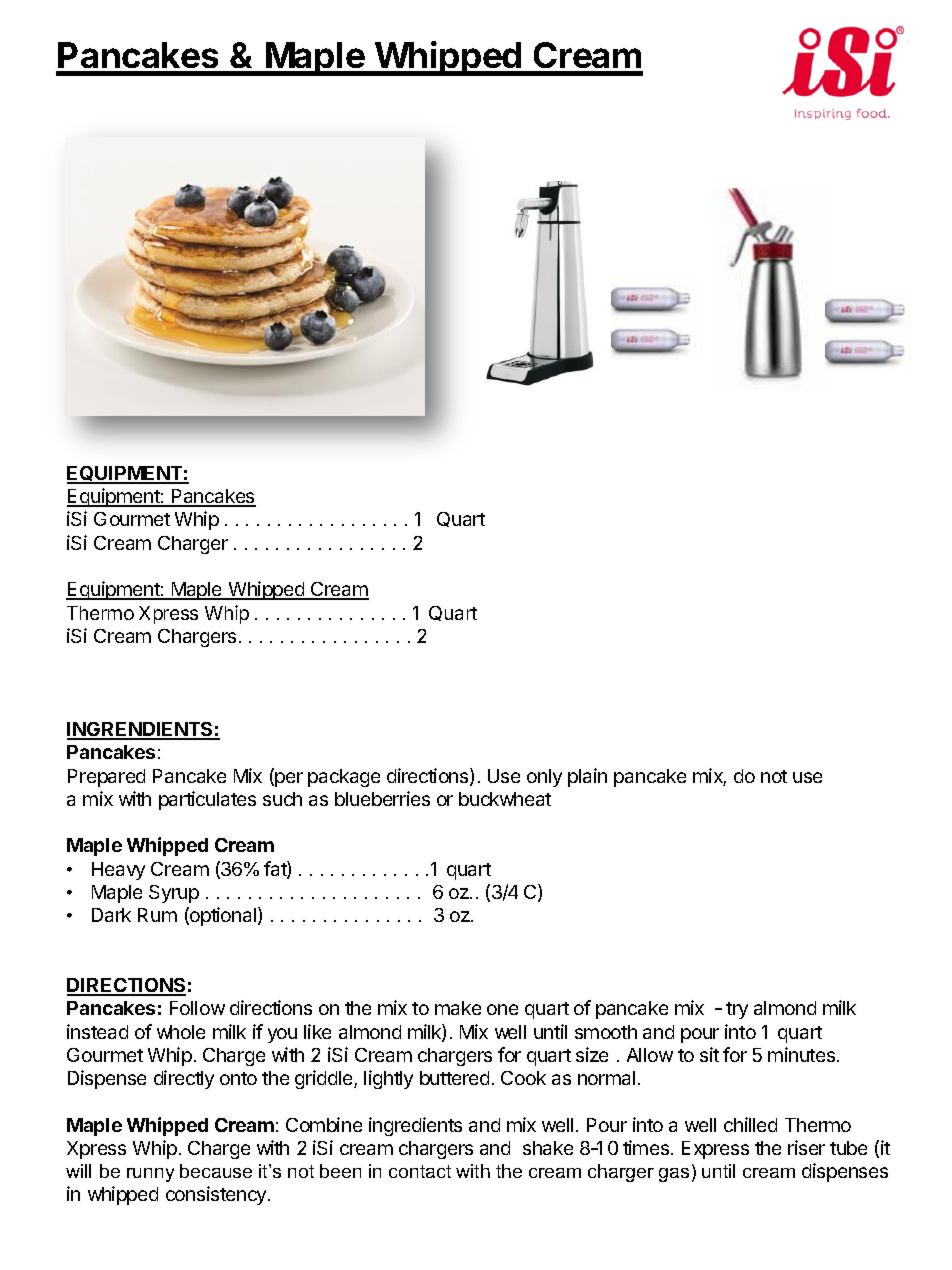 The height and width of the image is (1270, 952). What do you see at coordinates (709, 1054) in the image?
I see `sit` at bounding box center [709, 1054].
